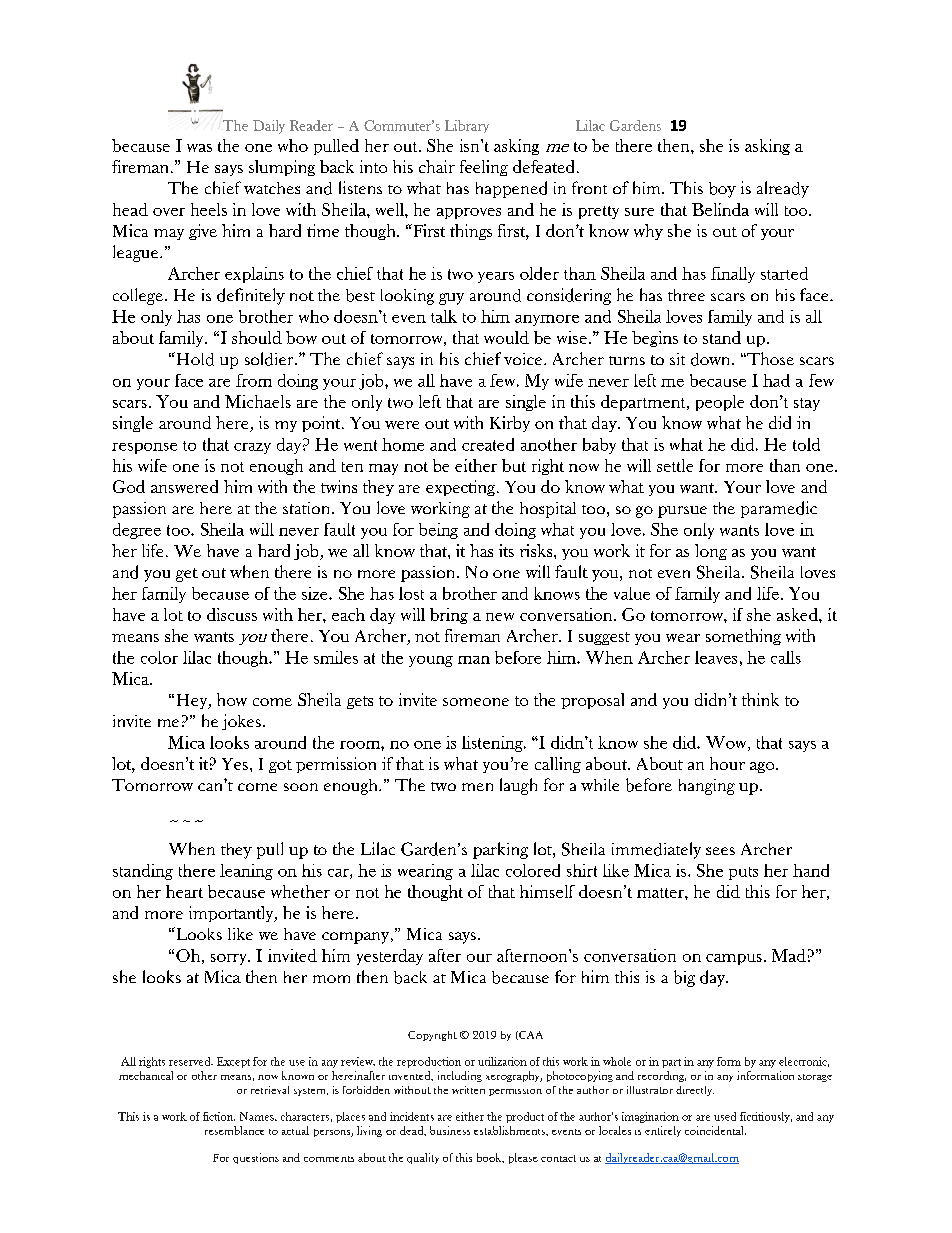  I want to click on fiction, so click(219, 1116).
